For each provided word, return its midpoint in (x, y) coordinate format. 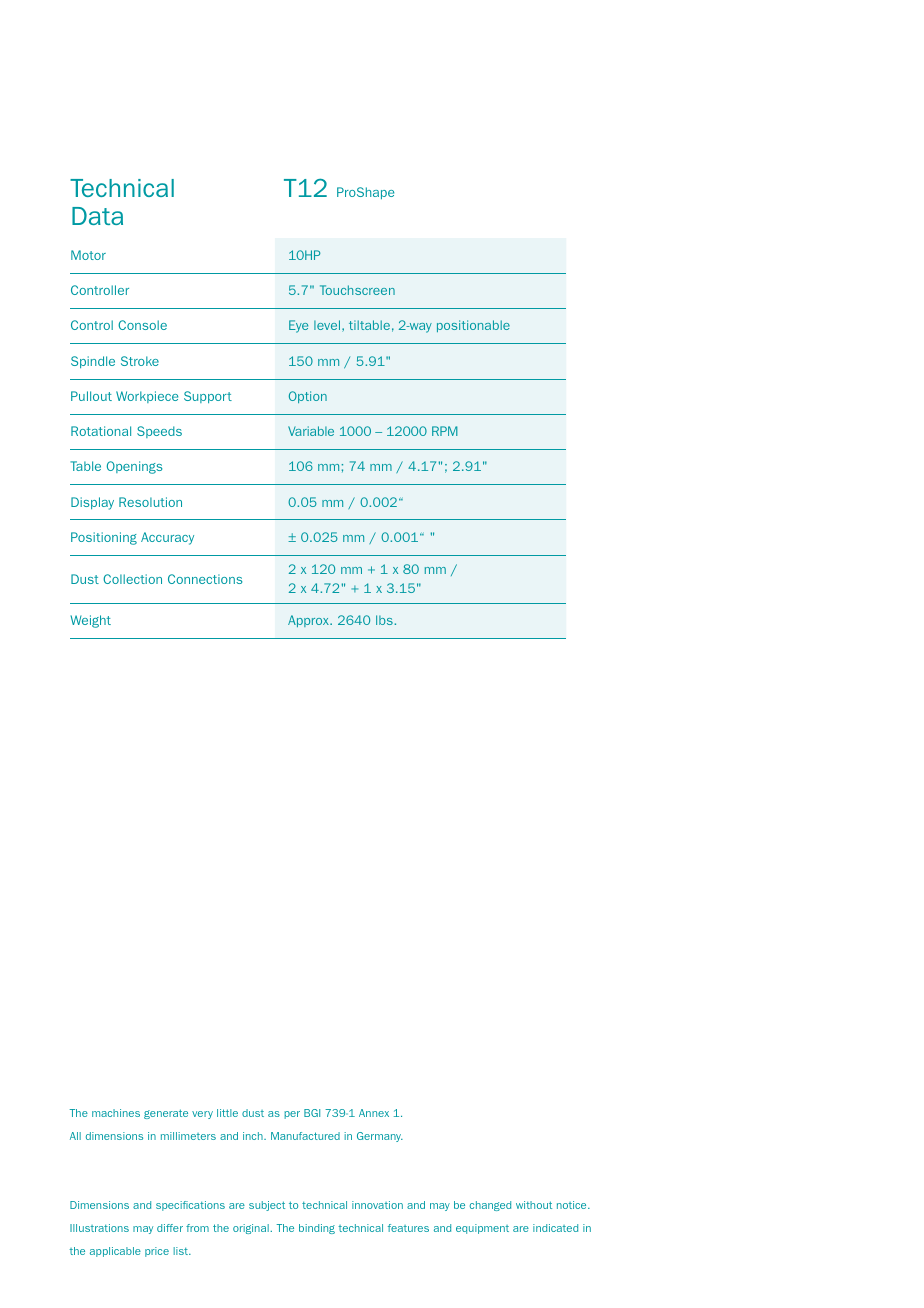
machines (116, 1113)
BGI (312, 1113)
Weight (90, 621)
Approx (309, 621)
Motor (88, 255)
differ (170, 1228)
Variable (311, 431)
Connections (205, 579)
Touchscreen (357, 290)
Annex (374, 1113)
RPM (445, 431)
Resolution (150, 502)
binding (317, 1229)
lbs (385, 620)
